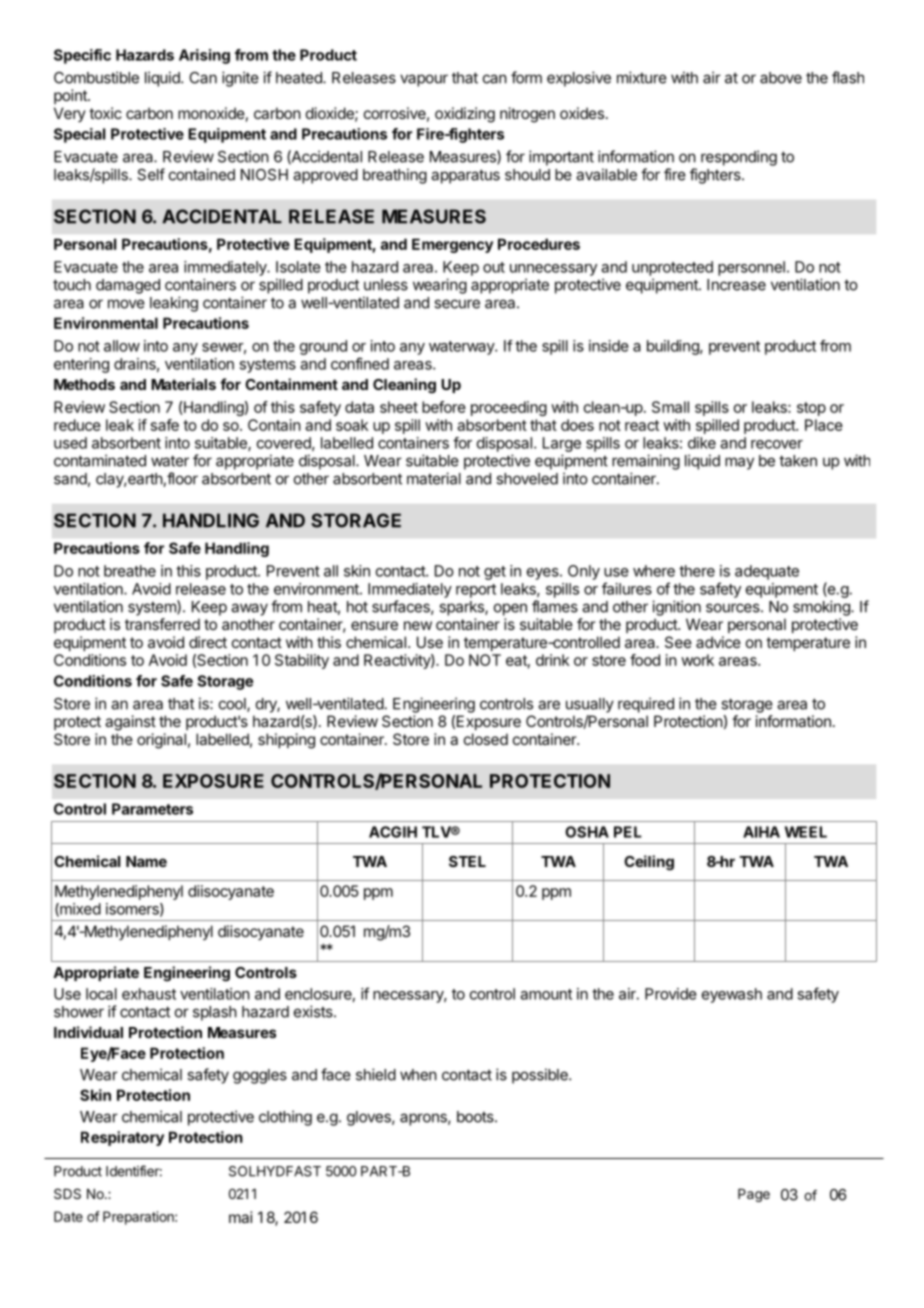 The height and width of the screenshot is (1308, 924). I want to click on above, so click(781, 78).
